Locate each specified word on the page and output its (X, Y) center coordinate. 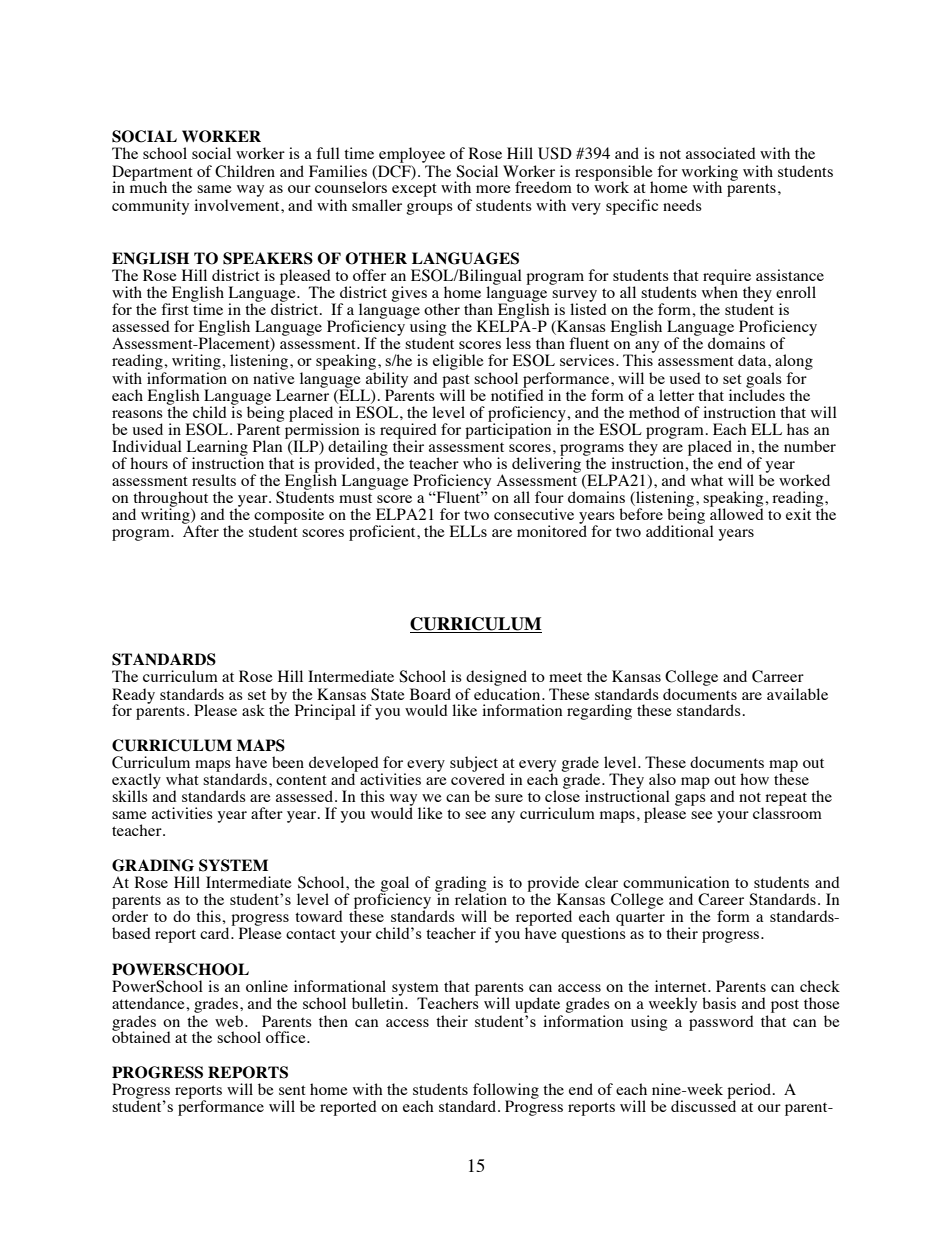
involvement (238, 205)
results (214, 480)
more (493, 189)
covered (478, 778)
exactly (136, 782)
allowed (737, 513)
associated (721, 153)
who (477, 463)
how (754, 779)
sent (292, 1090)
